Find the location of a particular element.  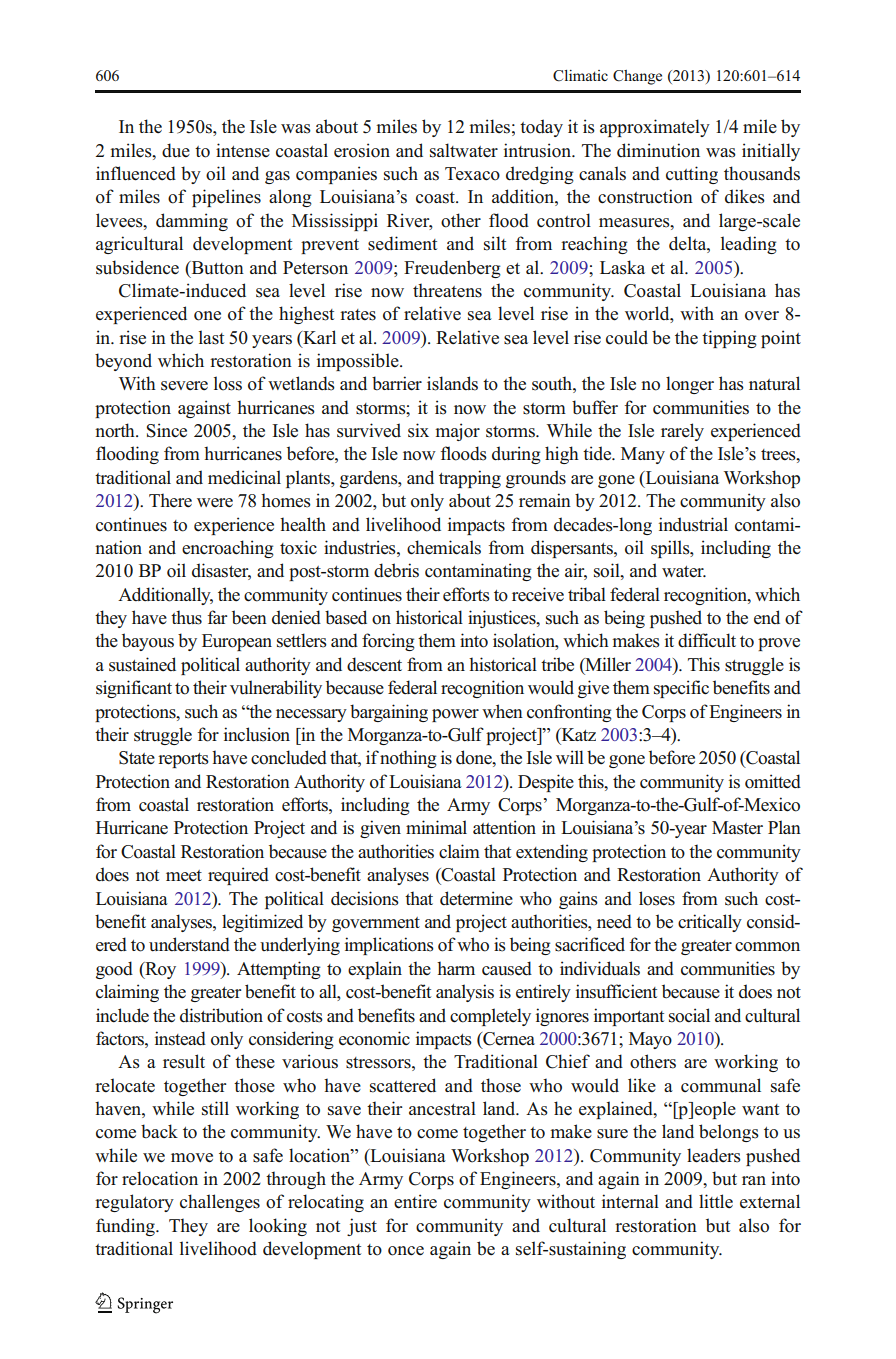

industrial is located at coordinates (693, 524).
